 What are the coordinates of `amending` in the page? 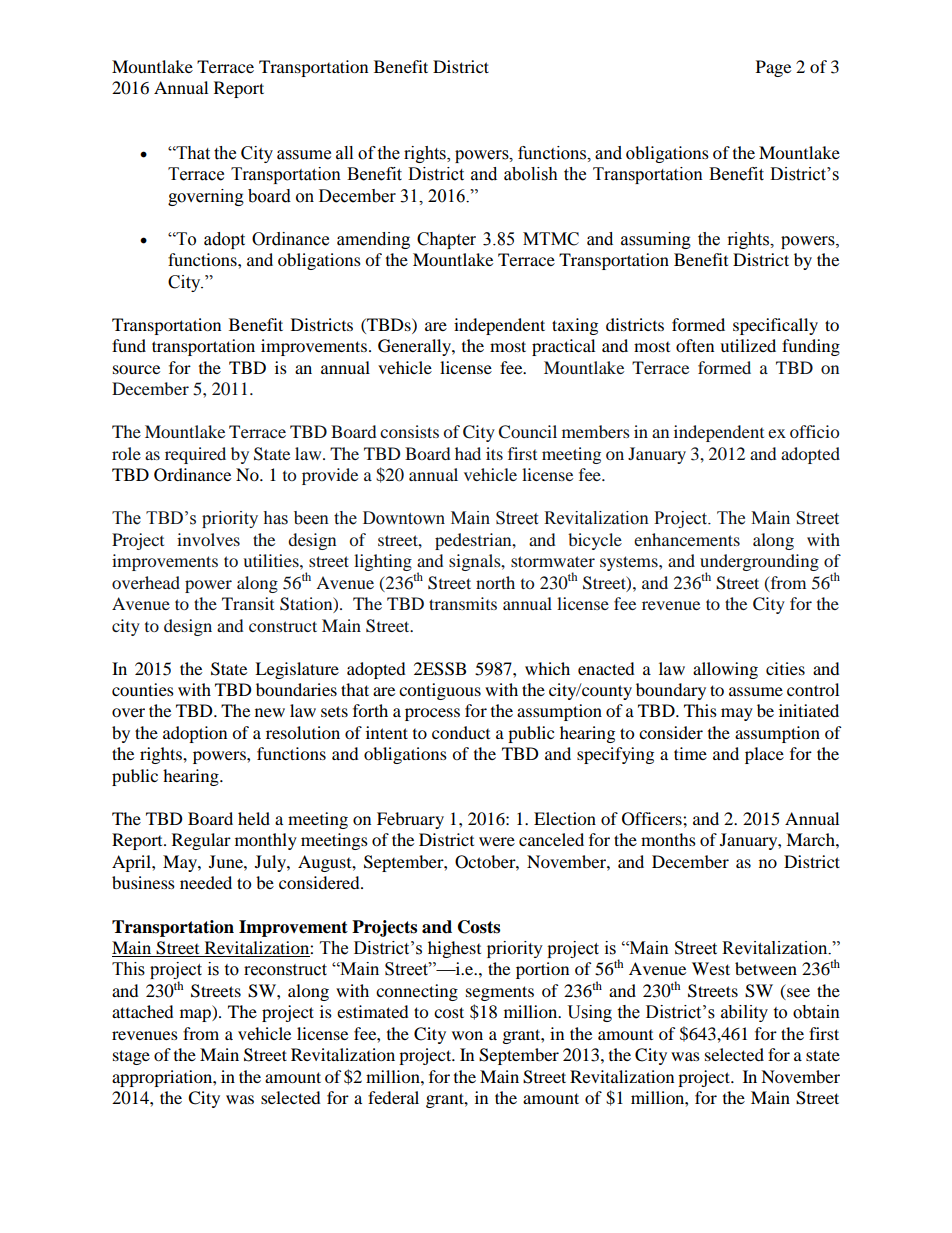 It's located at (373, 240).
